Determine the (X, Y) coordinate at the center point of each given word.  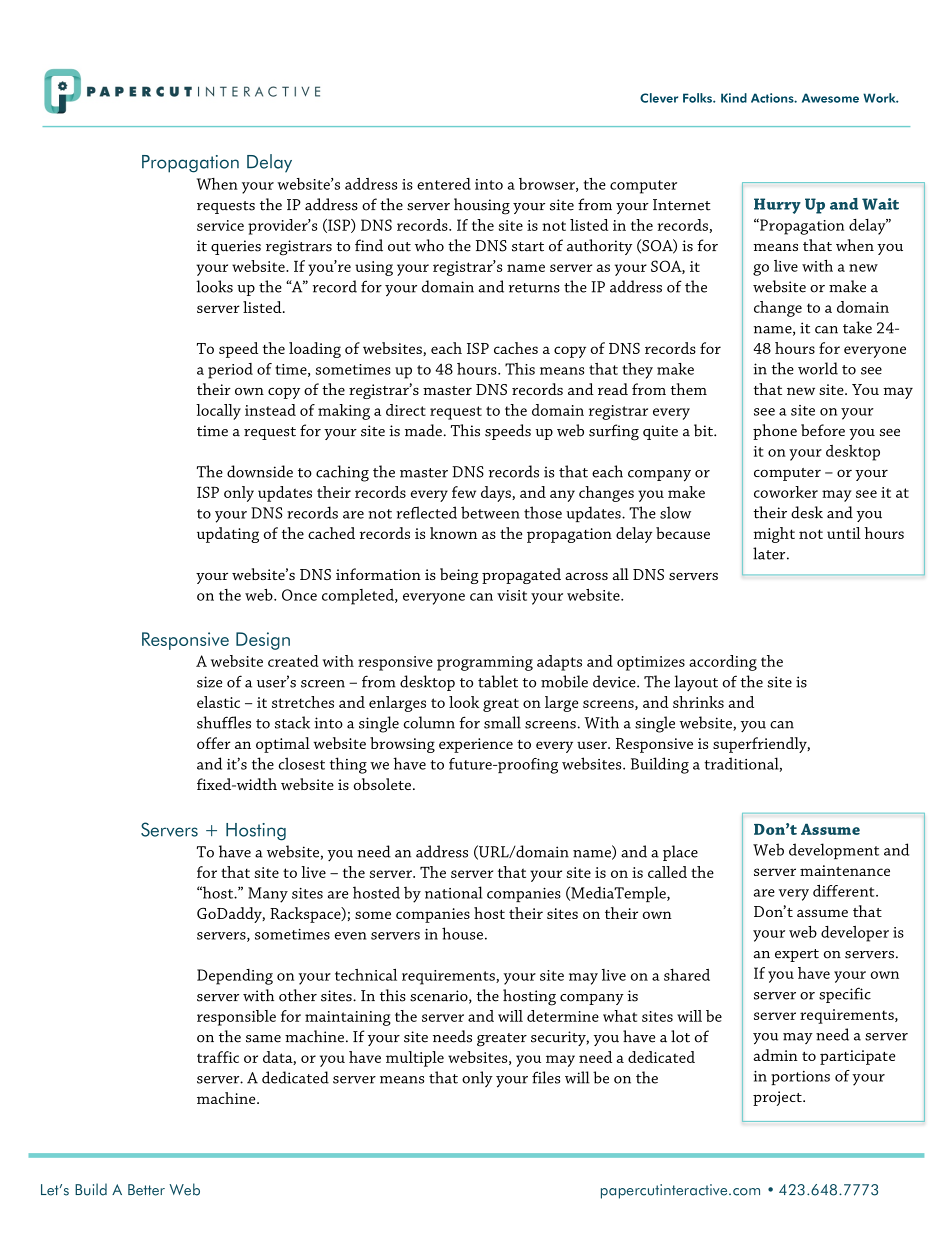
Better (146, 1190)
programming (485, 663)
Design (263, 641)
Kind (734, 98)
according (723, 663)
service (220, 225)
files (546, 1077)
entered (444, 184)
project (778, 1098)
